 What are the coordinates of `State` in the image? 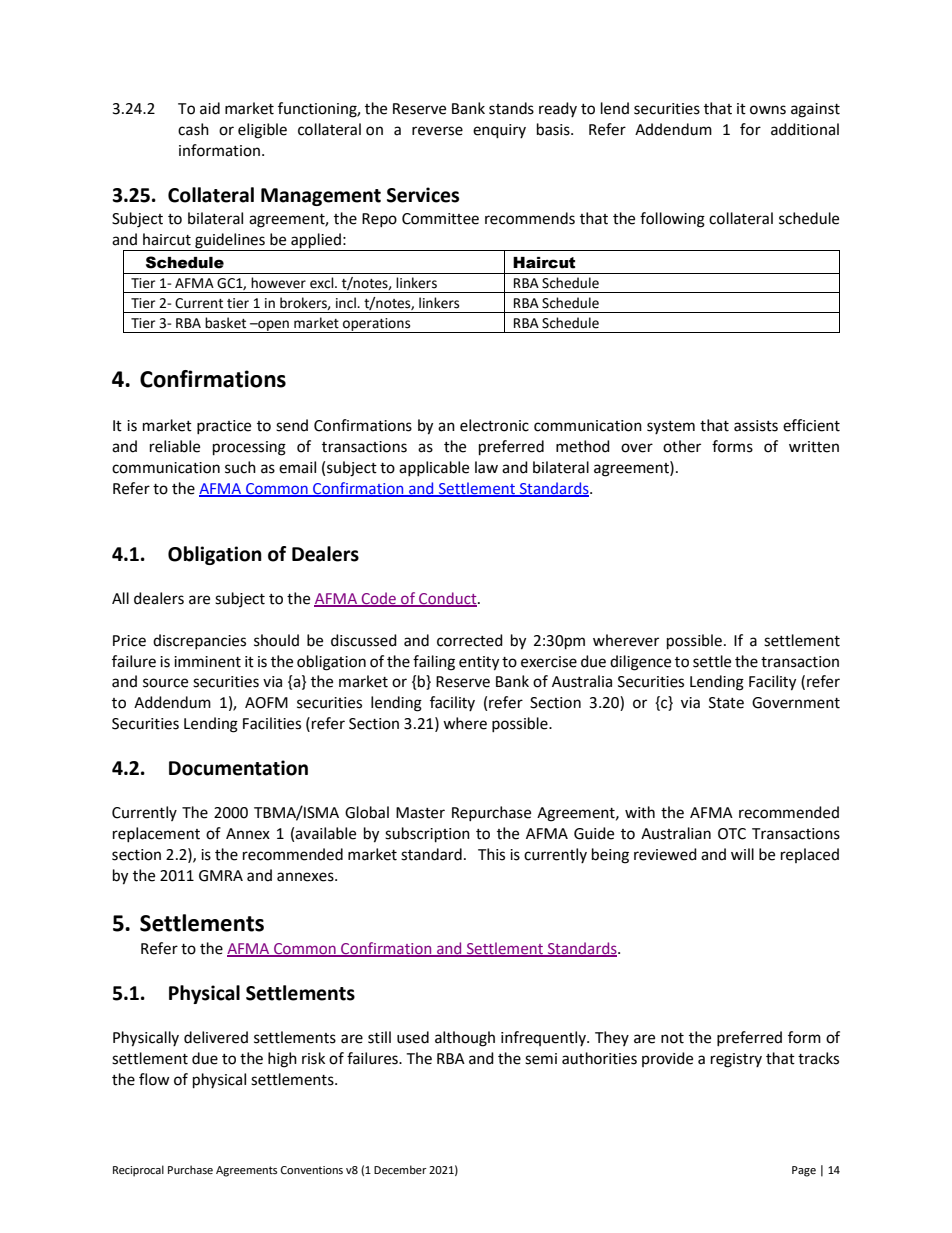 It's located at (726, 703).
